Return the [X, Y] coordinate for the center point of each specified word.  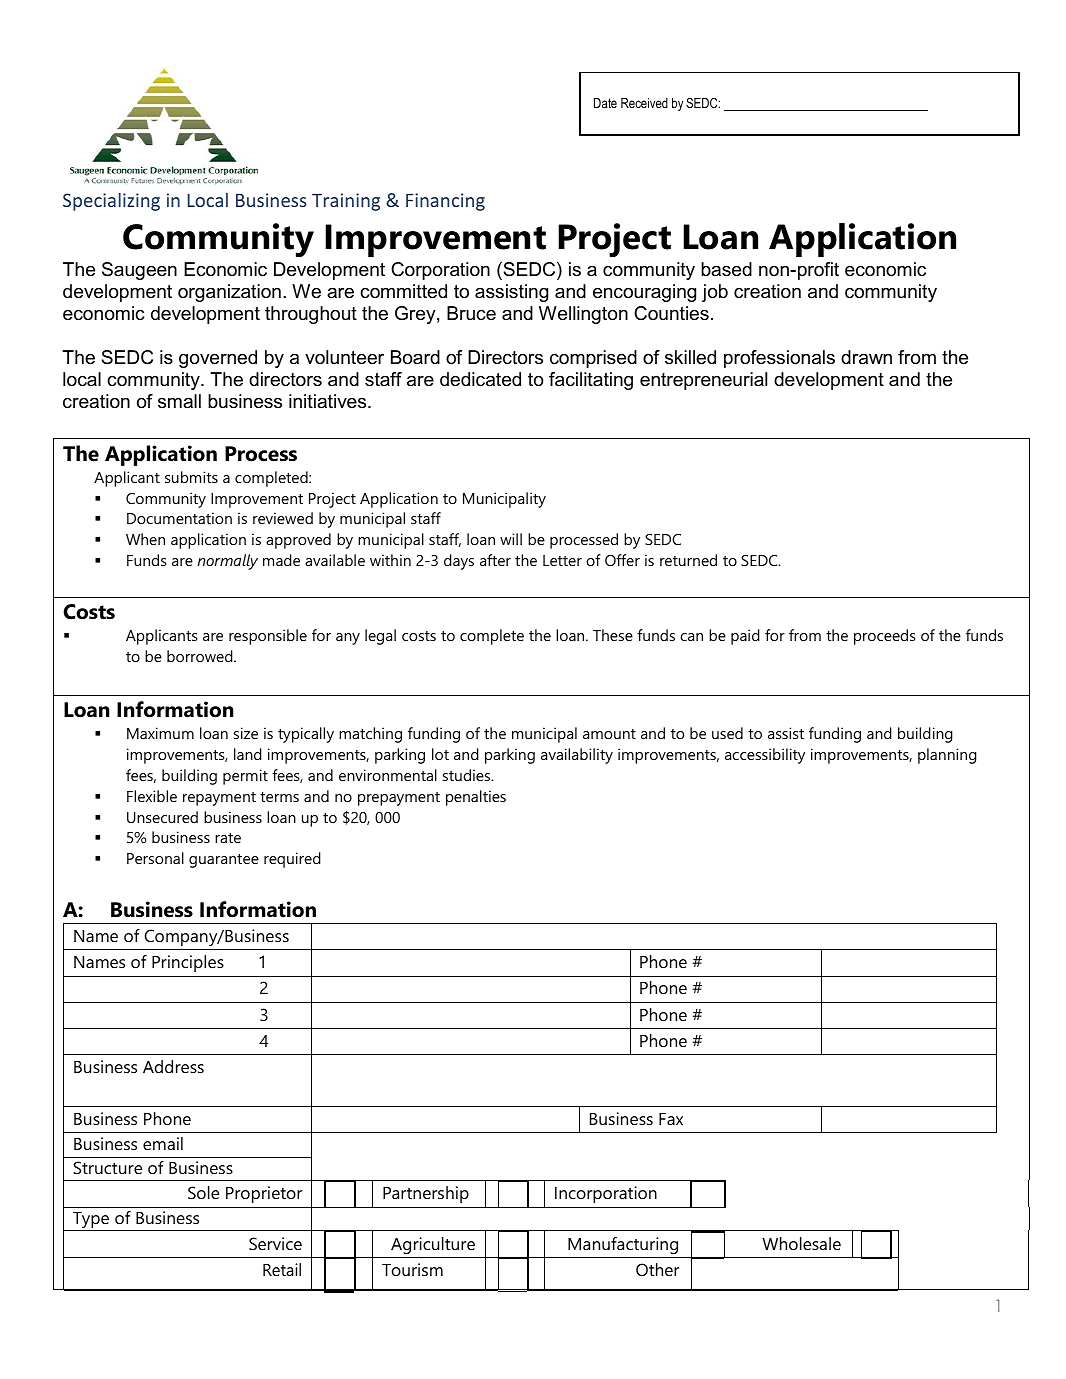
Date [605, 103]
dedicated [480, 379]
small [179, 401]
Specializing [111, 202]
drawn [866, 357]
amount [609, 734]
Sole [203, 1192]
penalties [476, 798]
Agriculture [433, 1245]
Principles [188, 963]
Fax [671, 1119]
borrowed [201, 656]
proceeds [884, 637]
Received [644, 103]
